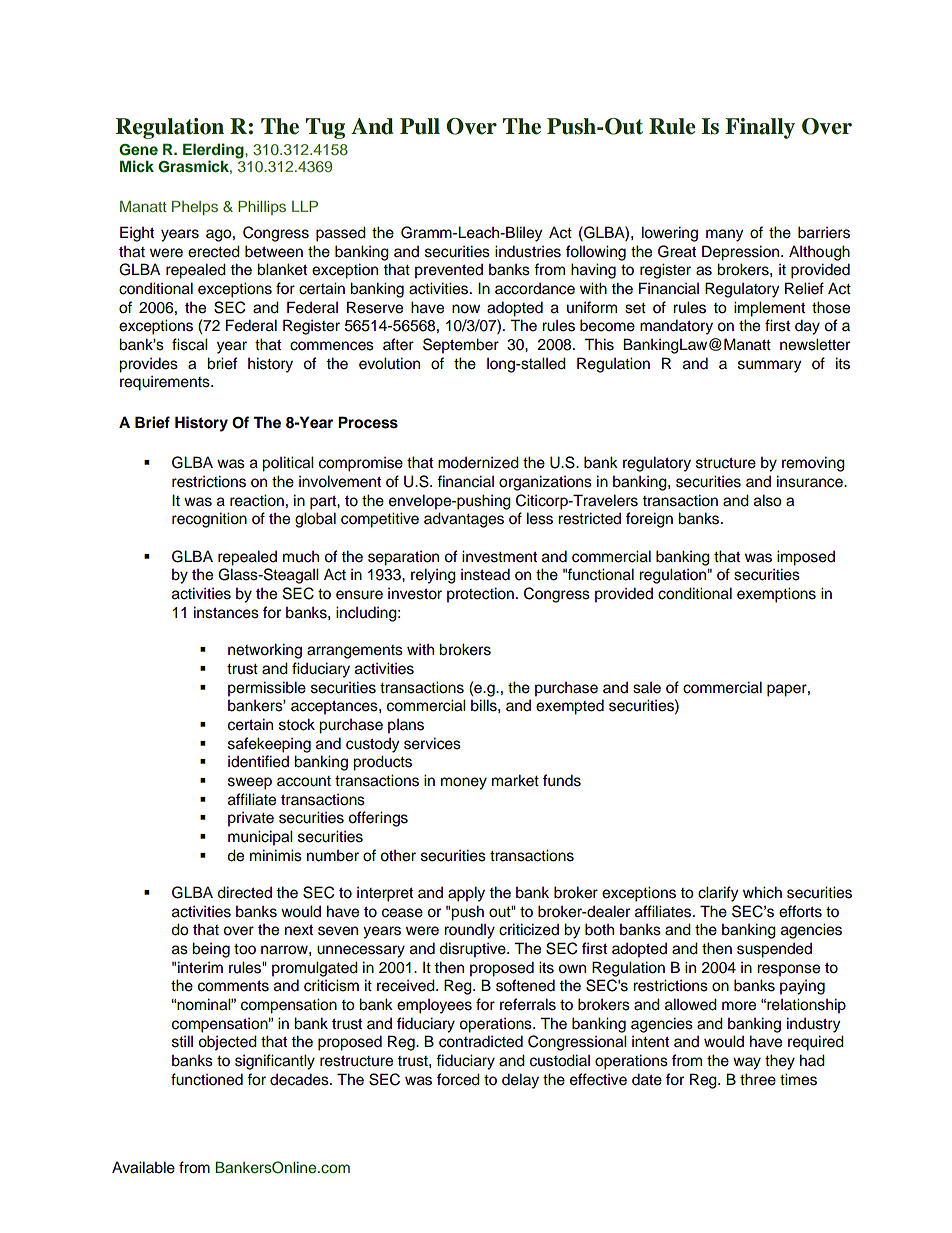 This page has height=1233, width=952. What do you see at coordinates (420, 126) in the page?
I see `Pull` at bounding box center [420, 126].
